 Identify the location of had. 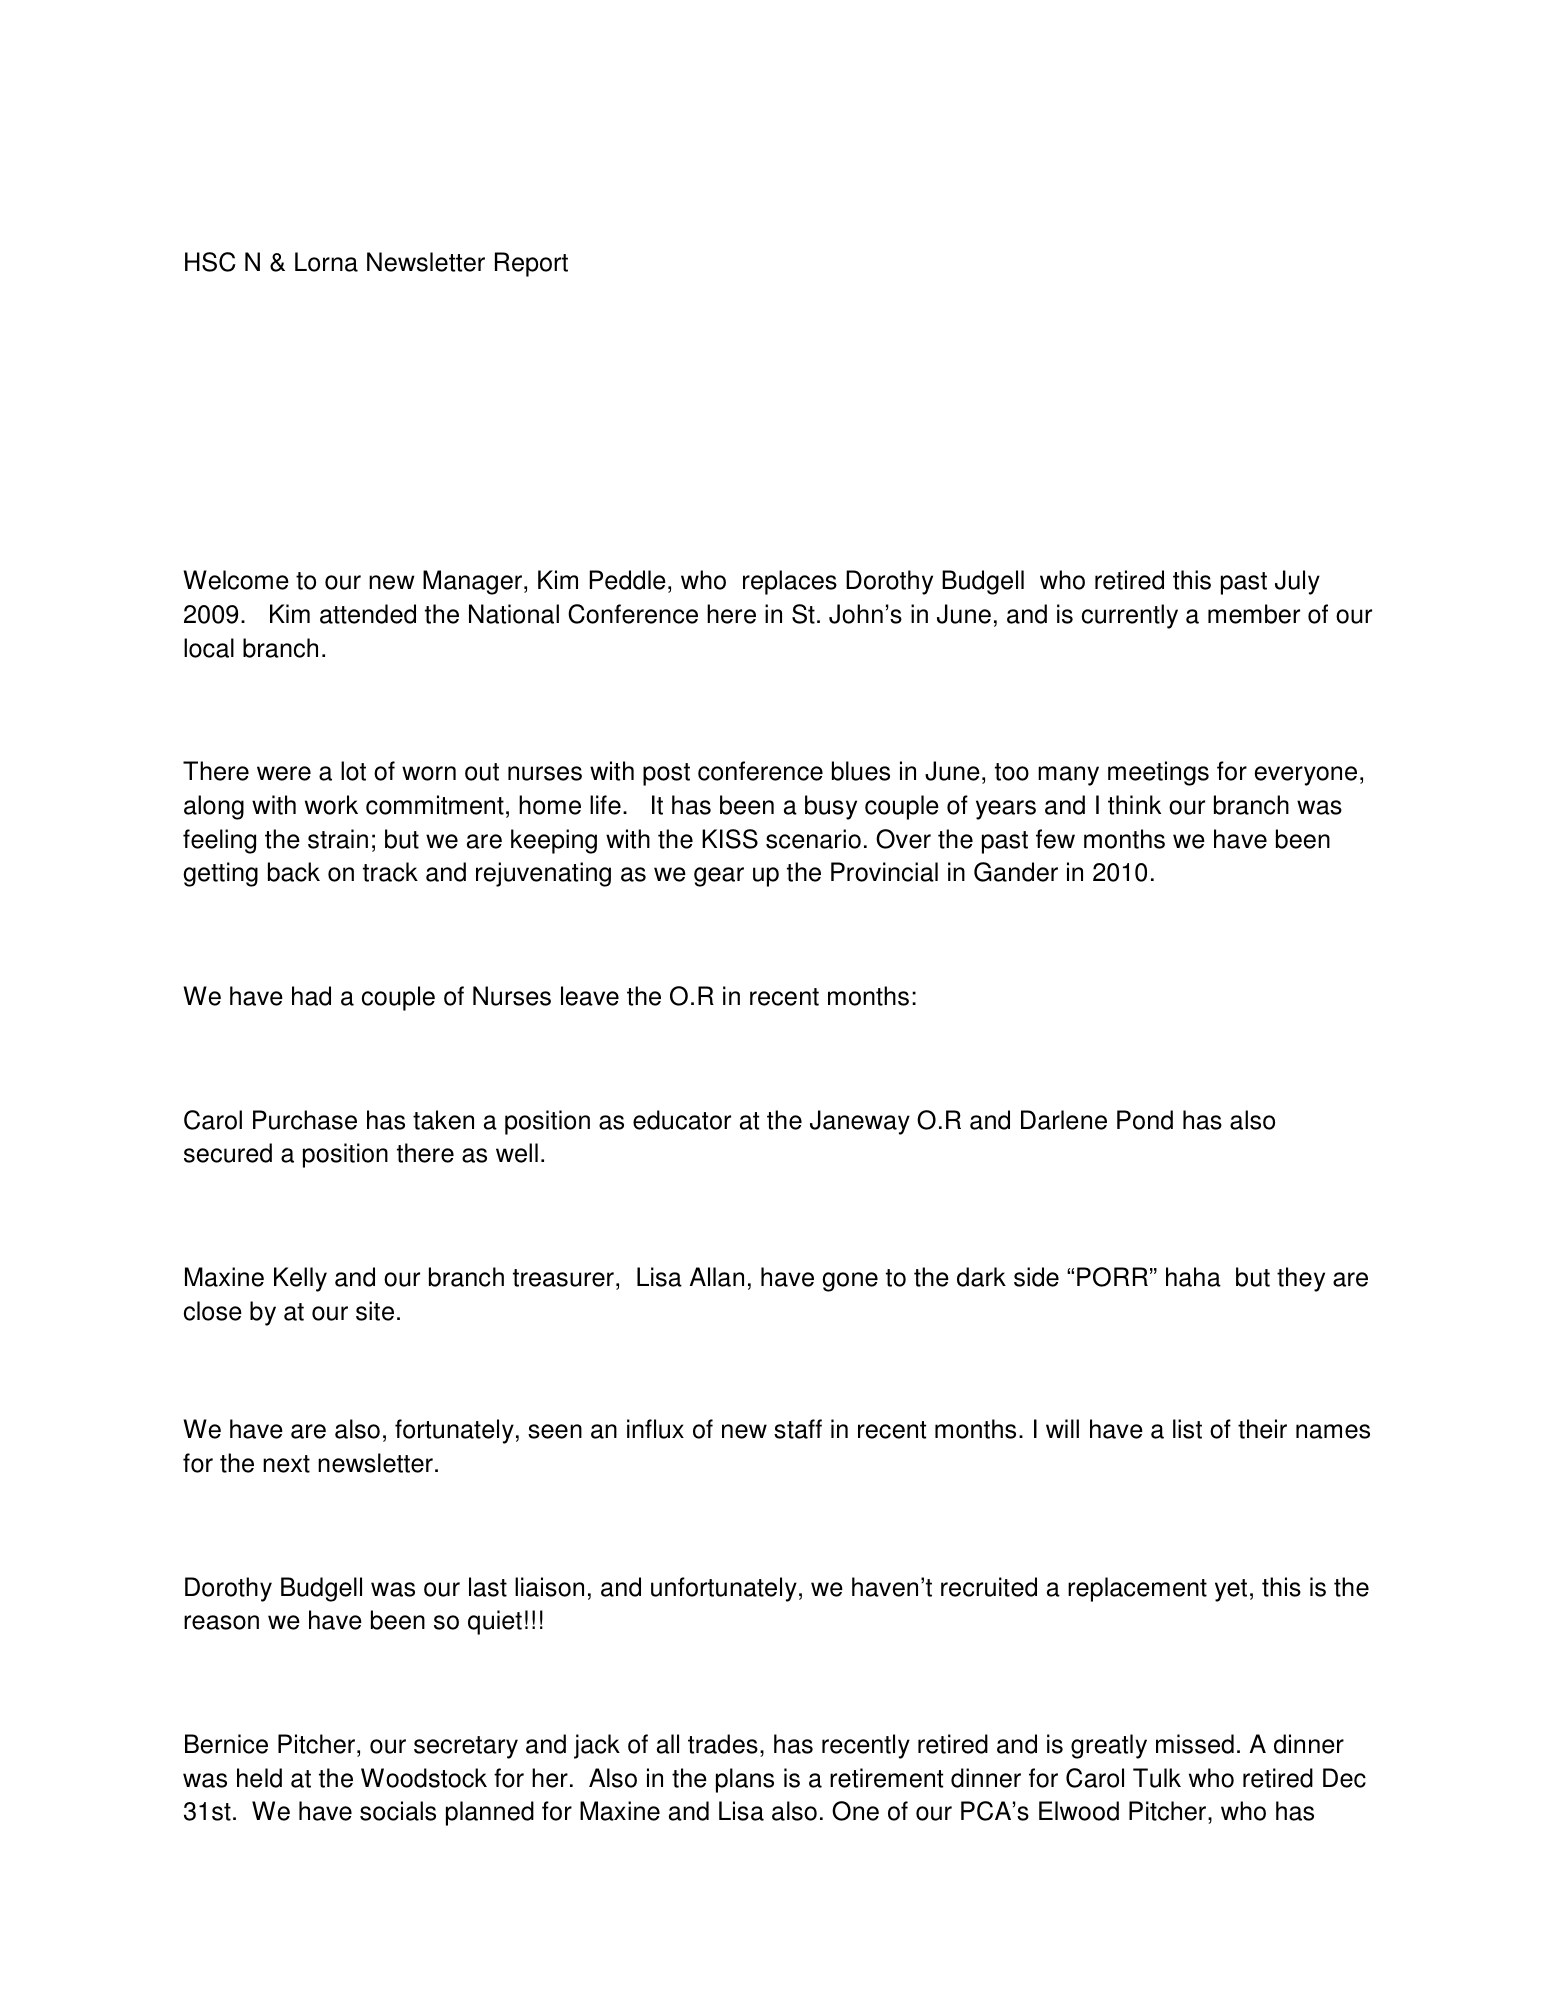
(311, 996).
